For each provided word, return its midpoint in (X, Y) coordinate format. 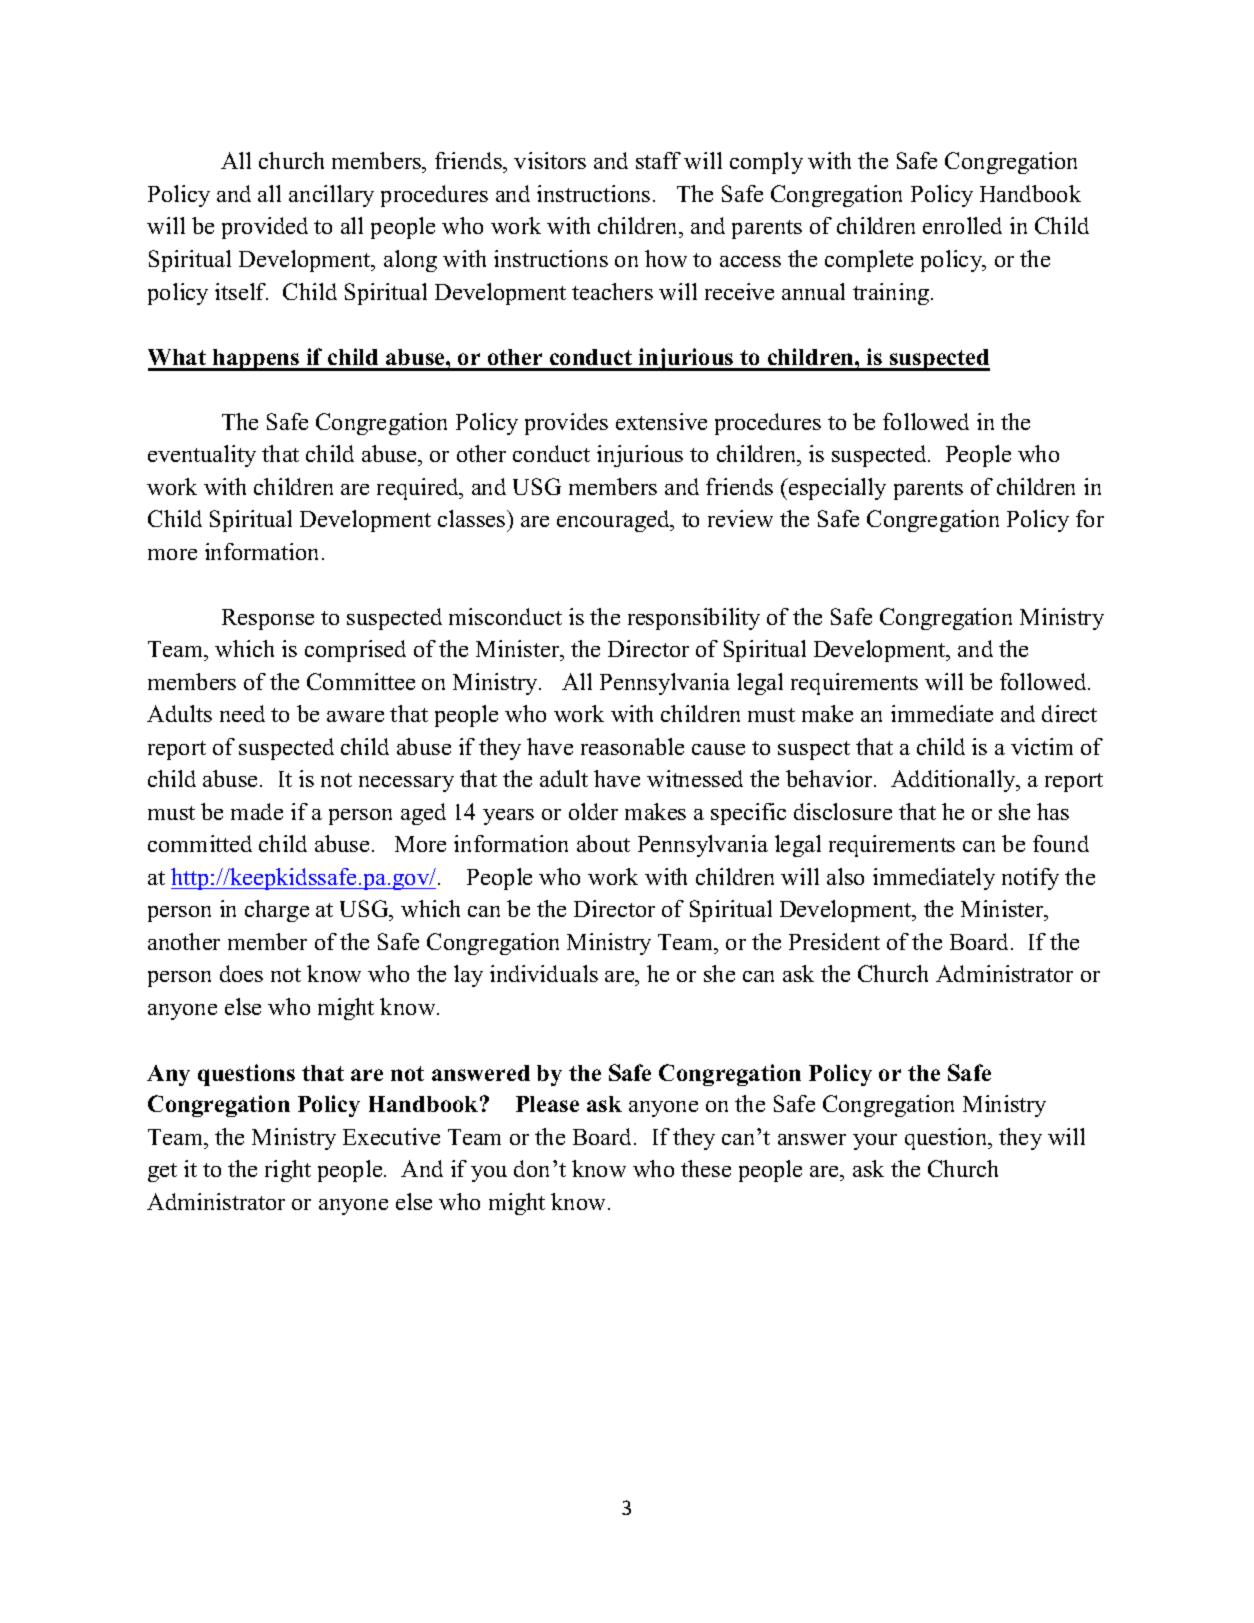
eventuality (202, 456)
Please (547, 1104)
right (288, 1171)
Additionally (954, 781)
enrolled (962, 225)
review (740, 518)
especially (836, 489)
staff (658, 160)
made (257, 811)
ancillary (331, 196)
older (593, 811)
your (875, 1142)
